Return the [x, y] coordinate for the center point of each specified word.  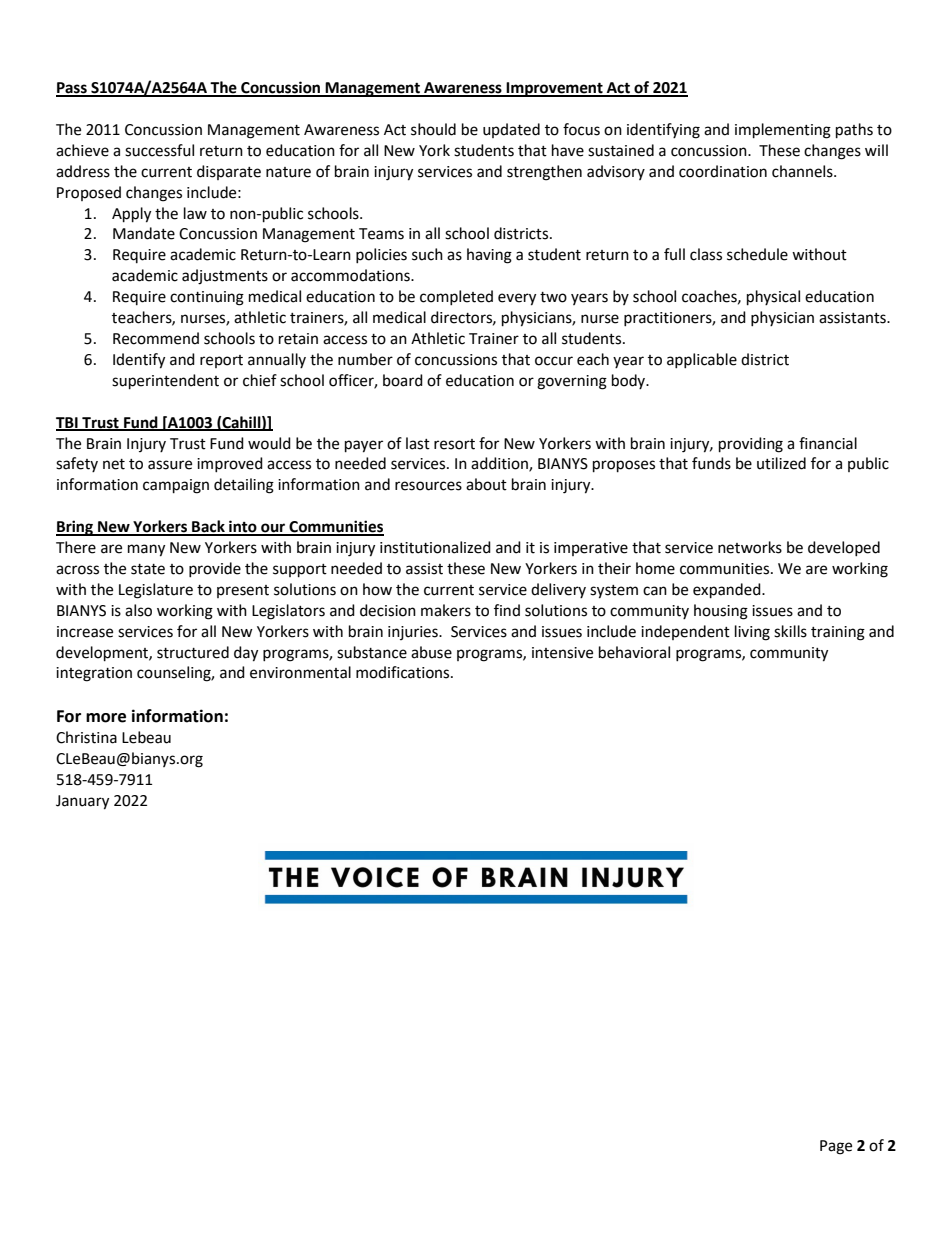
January [82, 802]
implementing [783, 131]
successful [159, 150]
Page [836, 1147]
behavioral [634, 652]
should [433, 129]
